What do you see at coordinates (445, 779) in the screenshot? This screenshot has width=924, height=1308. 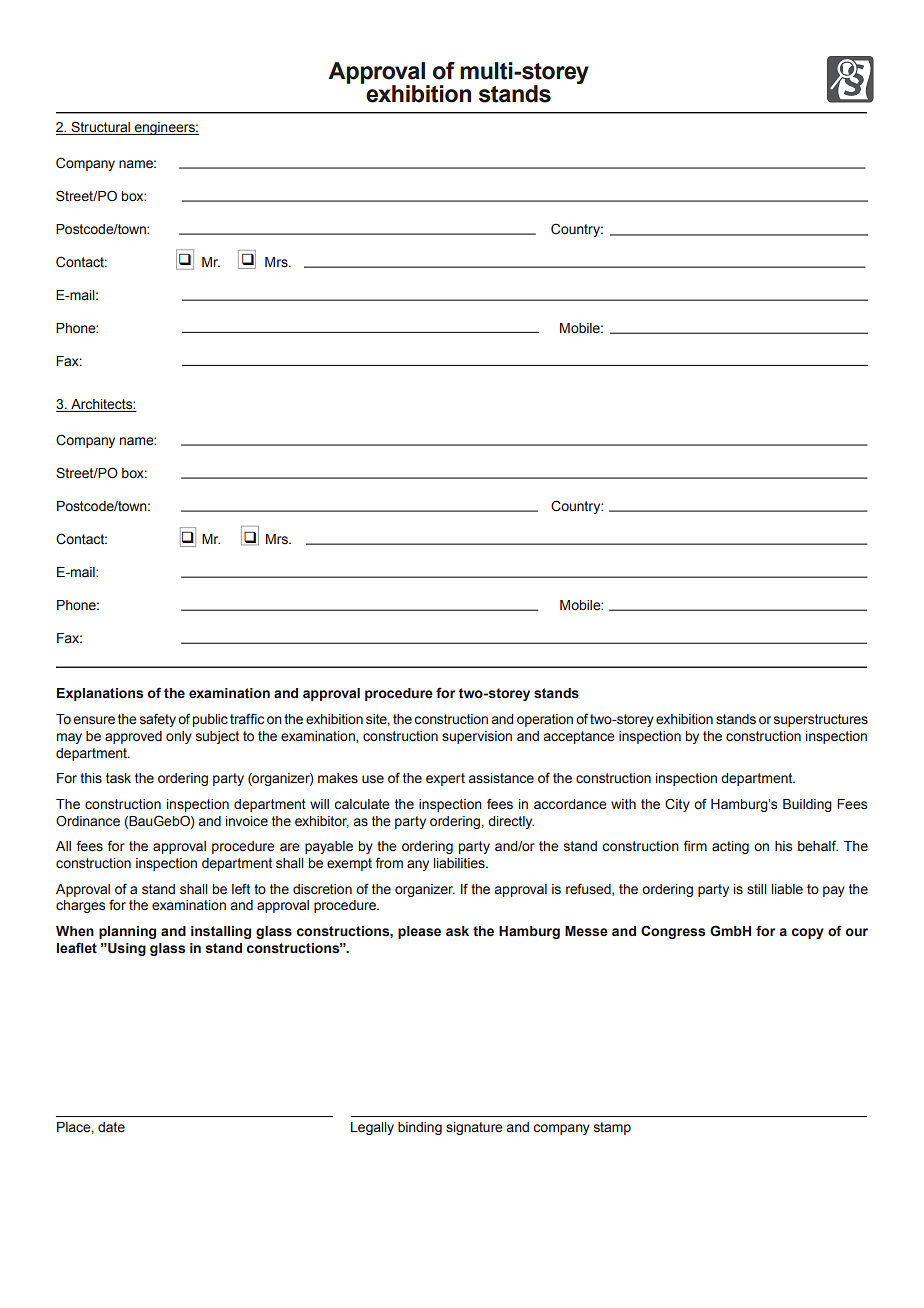 I see `expert` at bounding box center [445, 779].
